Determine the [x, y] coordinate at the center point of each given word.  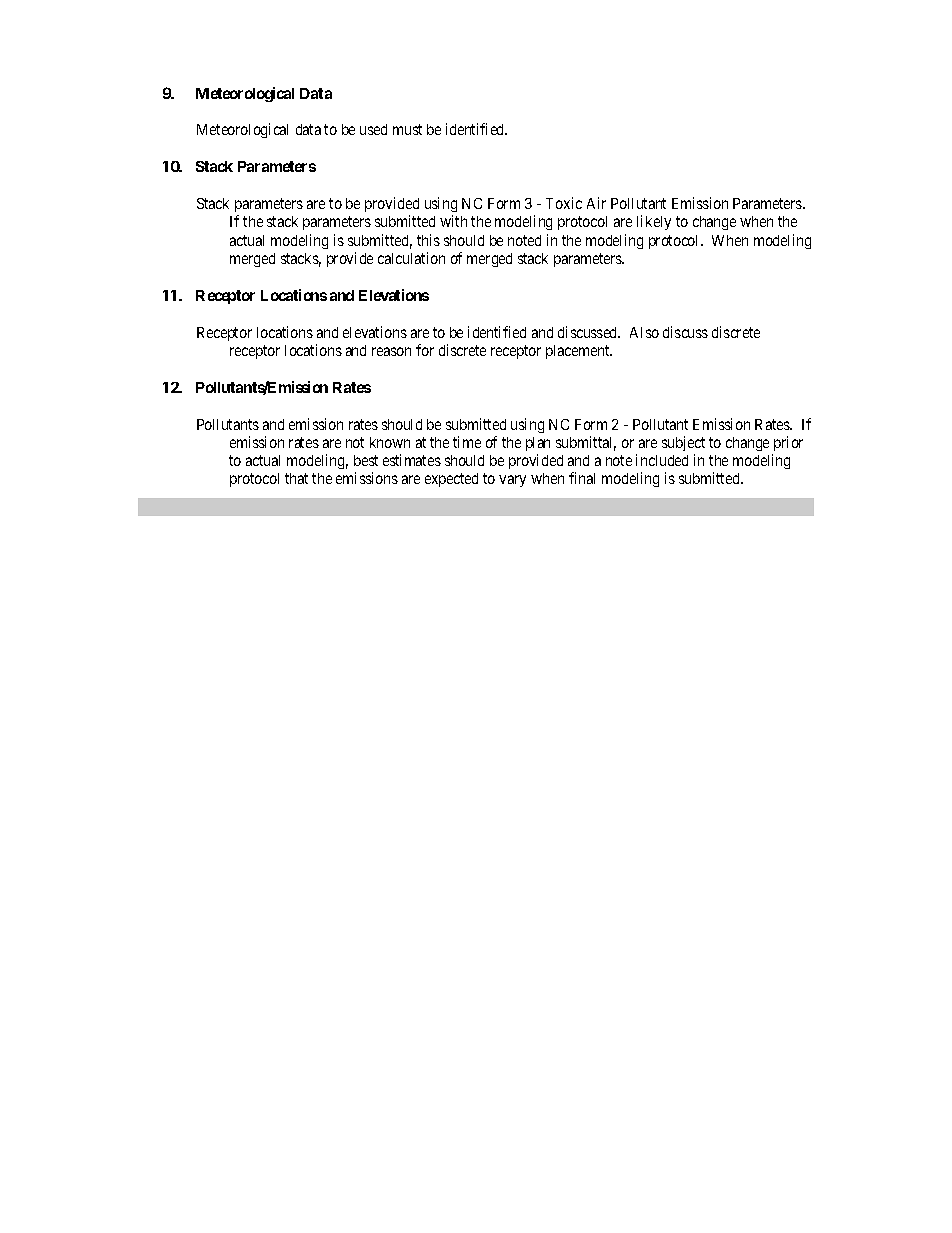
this [428, 240]
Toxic [564, 203]
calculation [411, 258]
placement [579, 352]
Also [644, 332]
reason [391, 351]
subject [683, 443]
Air [596, 203]
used [373, 129]
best [366, 460]
